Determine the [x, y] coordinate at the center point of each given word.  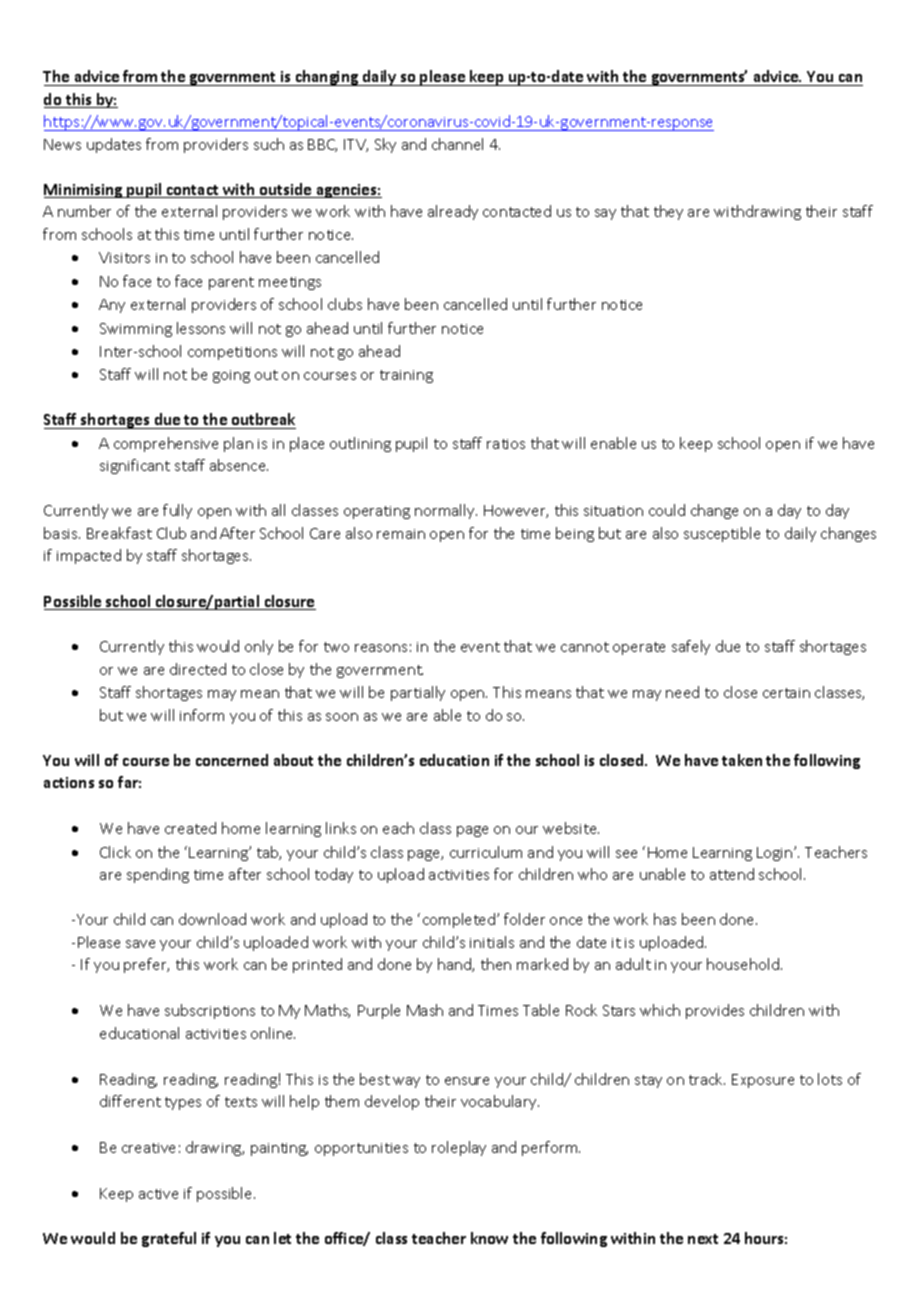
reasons [381, 648]
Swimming [136, 330]
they [668, 212]
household [743, 964]
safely [691, 647]
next [703, 1239]
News [62, 144]
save [140, 944]
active [158, 1194]
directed [198, 669]
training [406, 376]
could [667, 510]
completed [460, 920]
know [489, 1238]
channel [457, 144]
